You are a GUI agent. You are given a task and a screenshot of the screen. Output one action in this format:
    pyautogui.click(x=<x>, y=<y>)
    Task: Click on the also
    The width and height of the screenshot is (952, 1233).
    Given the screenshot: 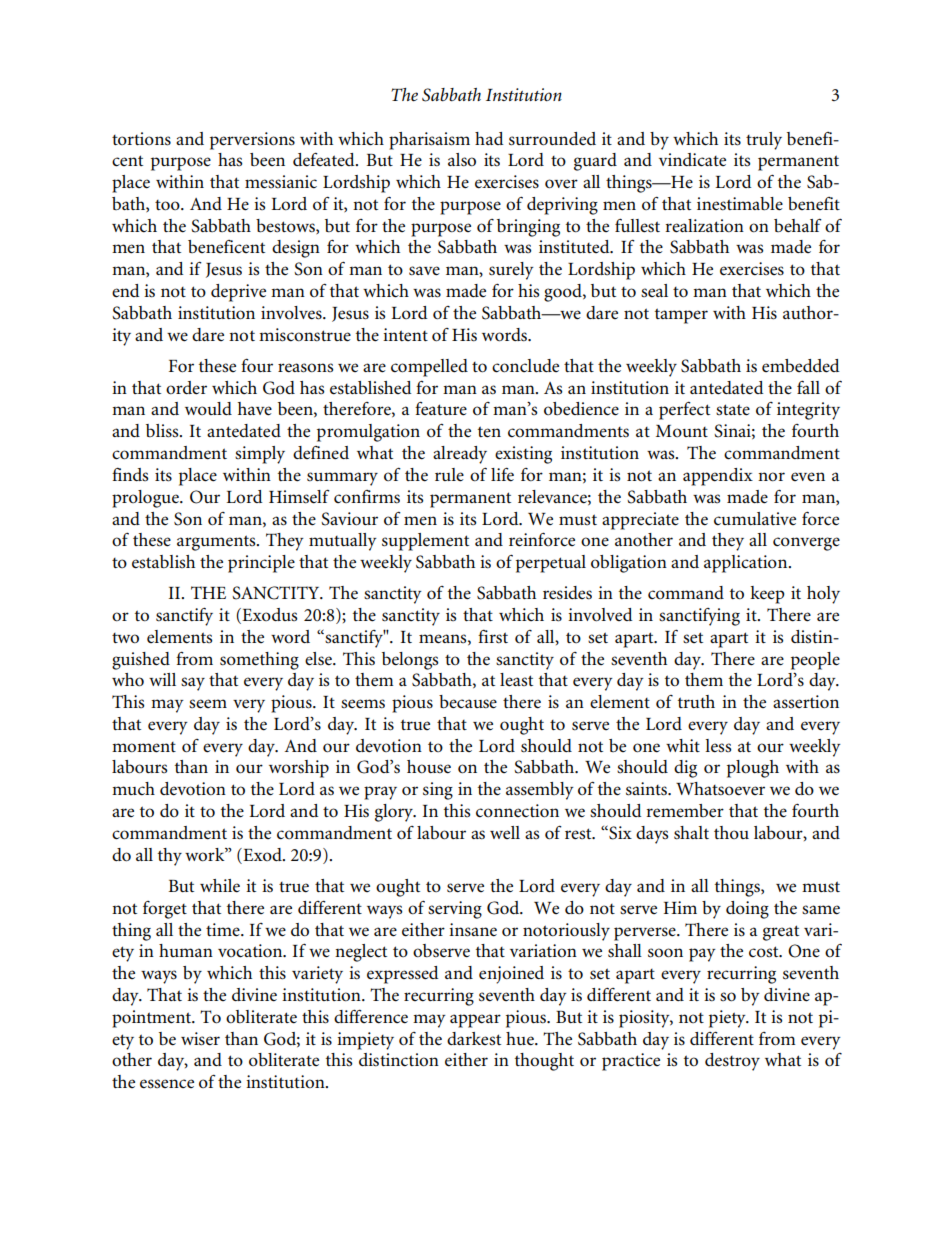 What is the action you would take?
    pyautogui.click(x=462, y=160)
